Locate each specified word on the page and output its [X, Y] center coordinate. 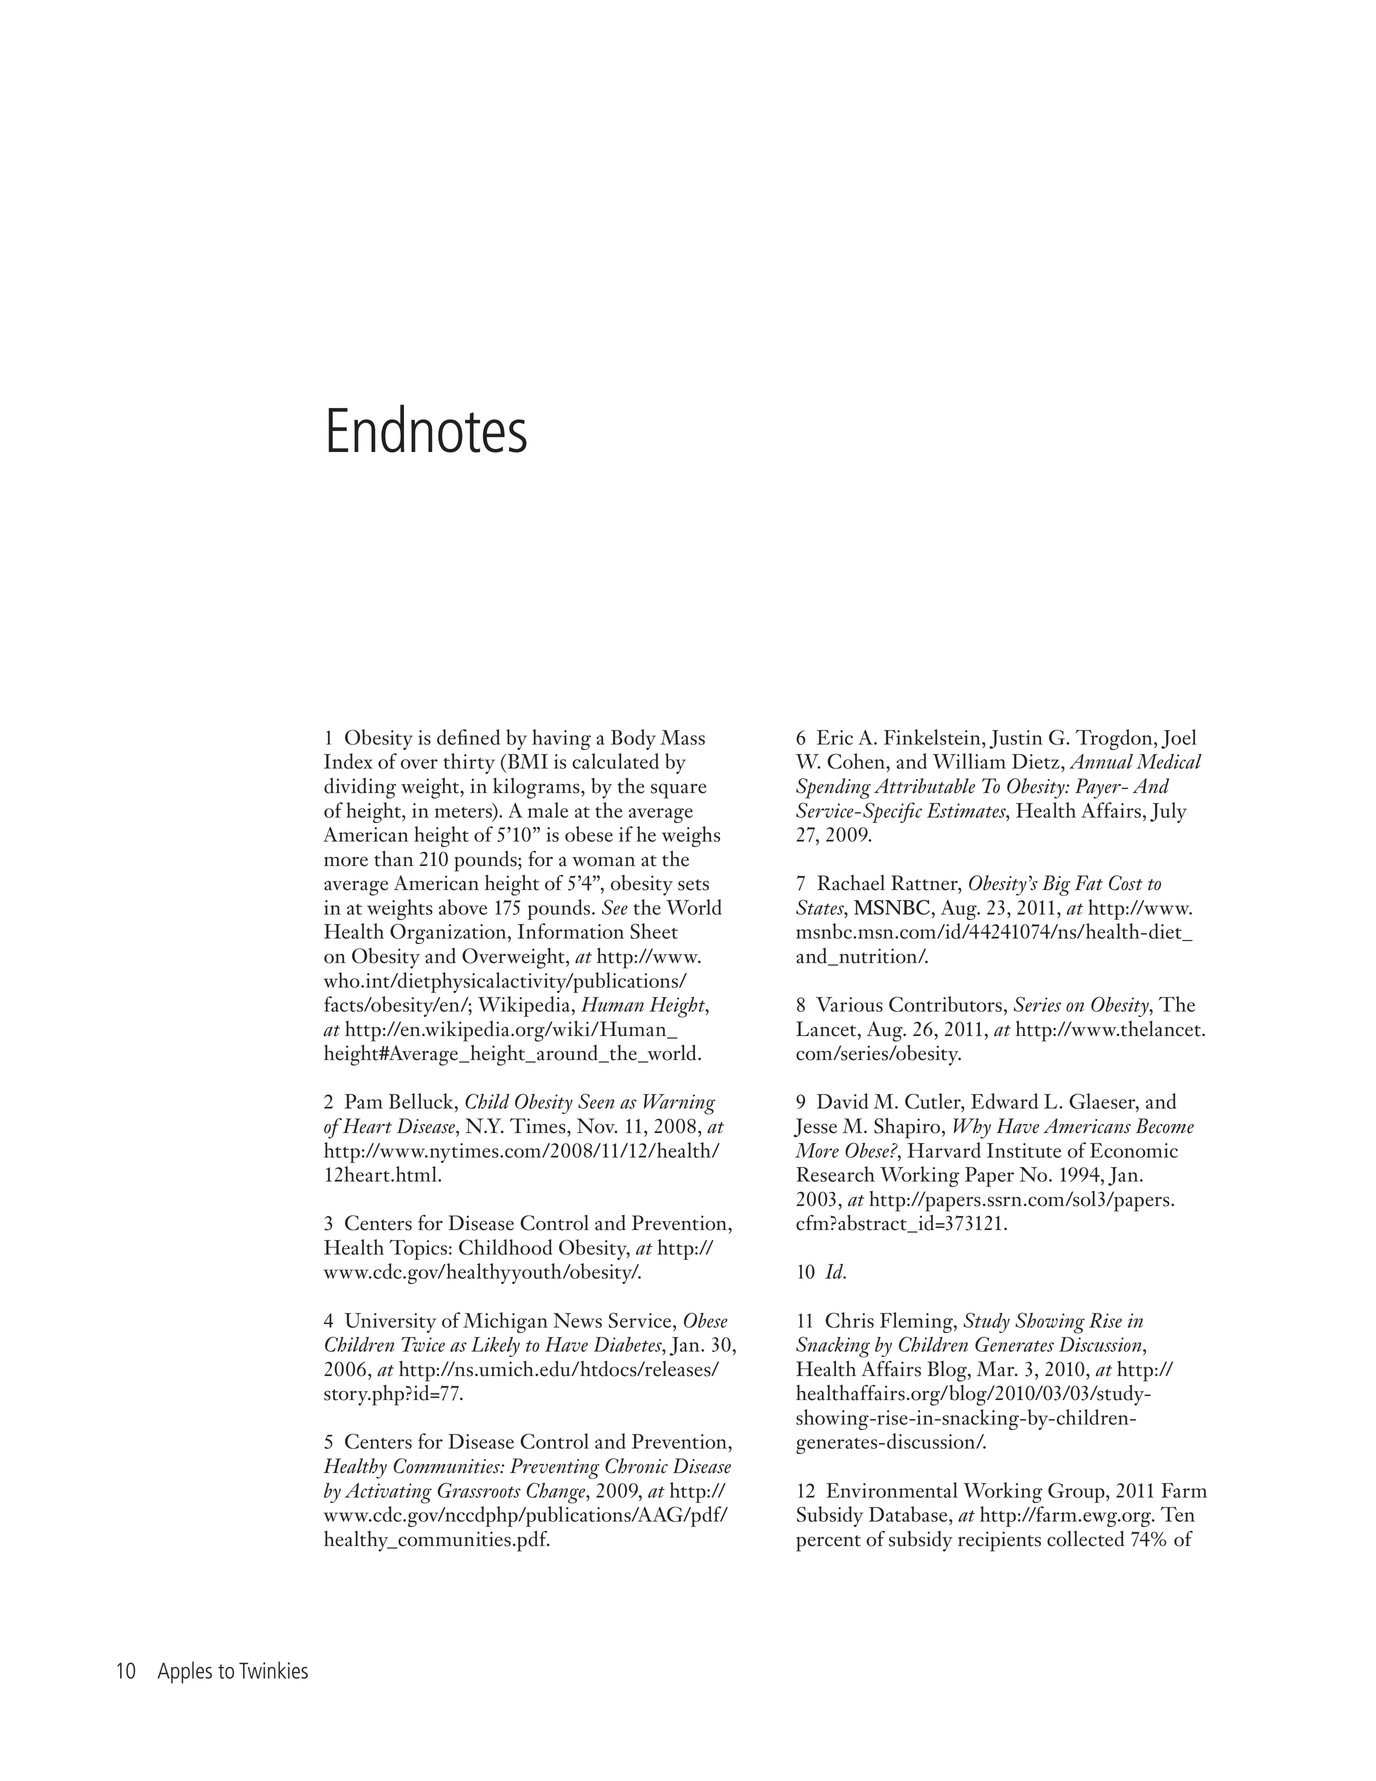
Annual [1101, 761]
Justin [1016, 739]
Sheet [654, 931]
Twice [423, 1344]
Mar [997, 1369]
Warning [679, 1104]
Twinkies [273, 1670]
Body [633, 739]
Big [1056, 885]
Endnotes [427, 428]
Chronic [636, 1466]
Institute [1024, 1150]
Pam [364, 1101]
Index [348, 761]
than [393, 859]
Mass [682, 737]
